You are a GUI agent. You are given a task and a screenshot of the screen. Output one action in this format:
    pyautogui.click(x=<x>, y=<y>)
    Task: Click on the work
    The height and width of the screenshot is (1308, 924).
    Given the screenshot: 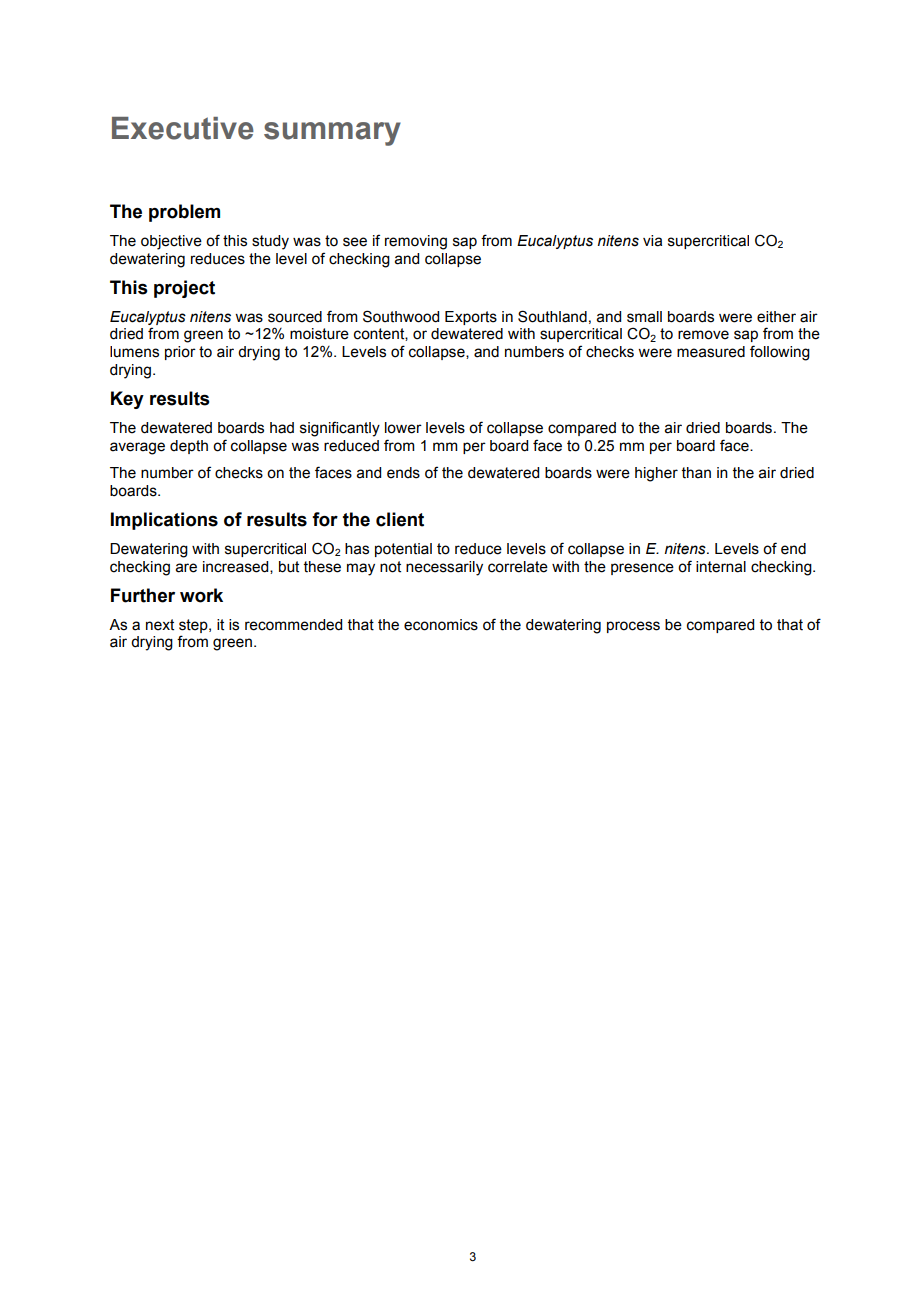 What is the action you would take?
    pyautogui.click(x=201, y=595)
